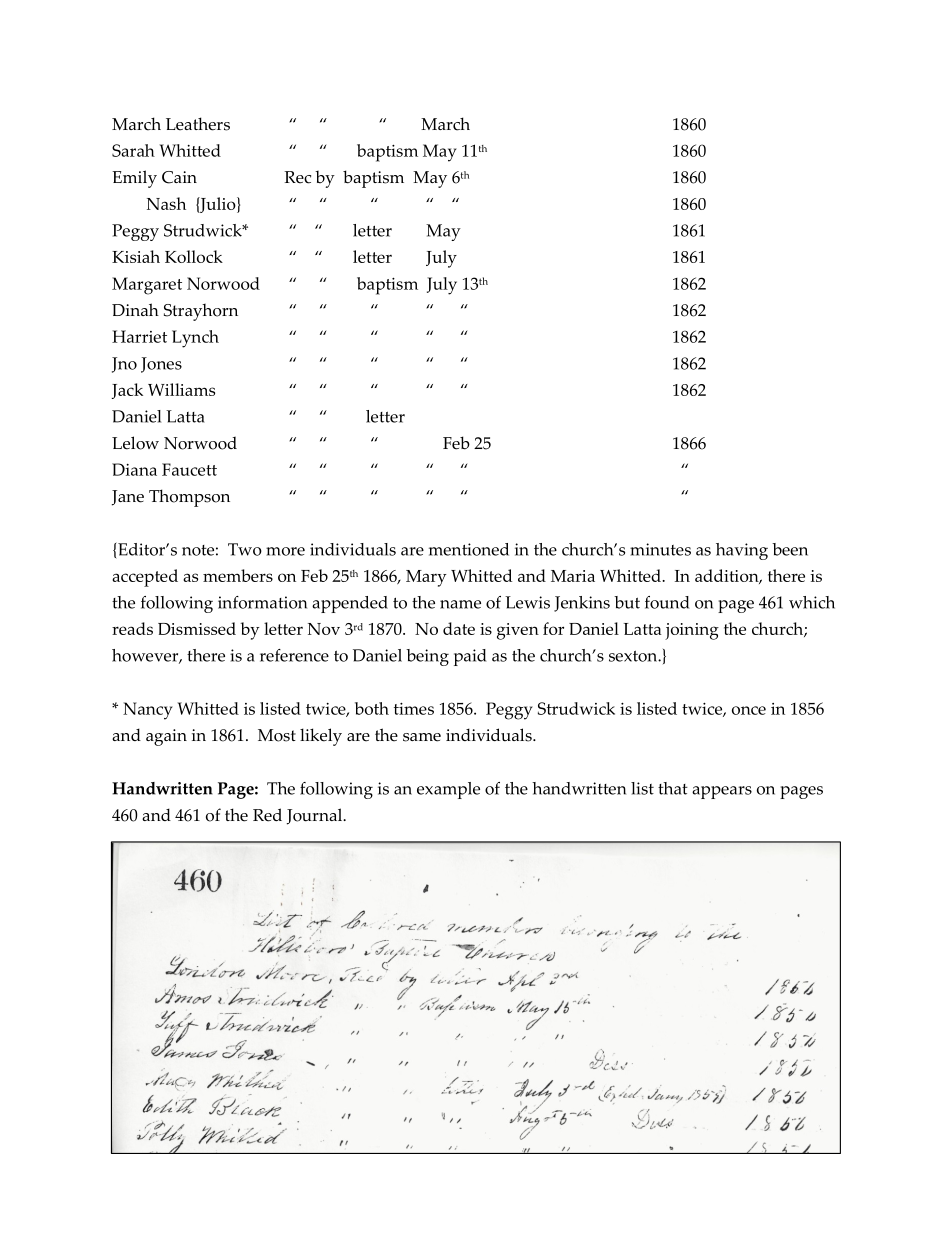 The image size is (952, 1233). What do you see at coordinates (198, 124) in the screenshot?
I see `Leathers` at bounding box center [198, 124].
